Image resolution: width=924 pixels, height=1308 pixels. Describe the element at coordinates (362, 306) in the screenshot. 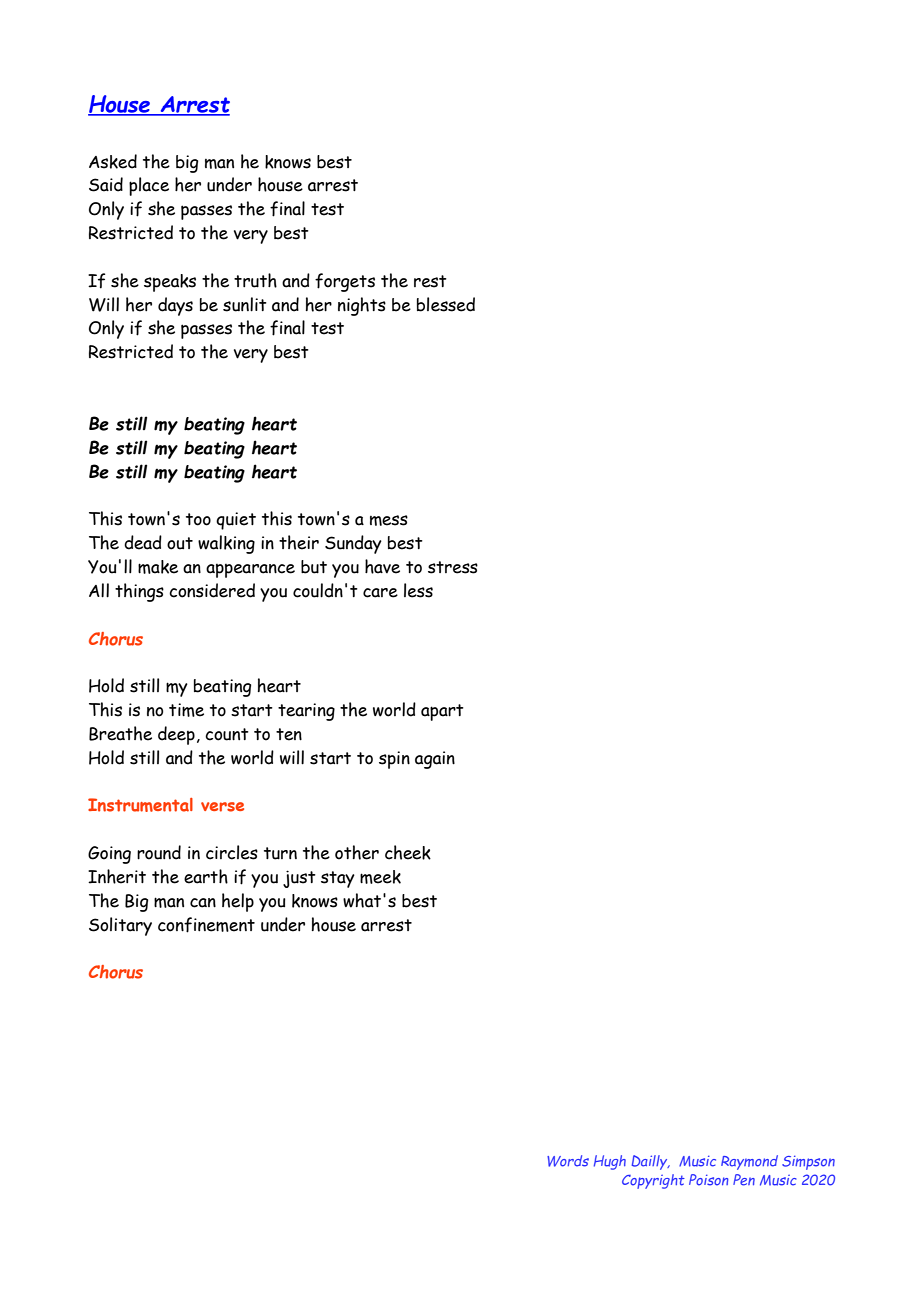

I see `nights` at that location.
